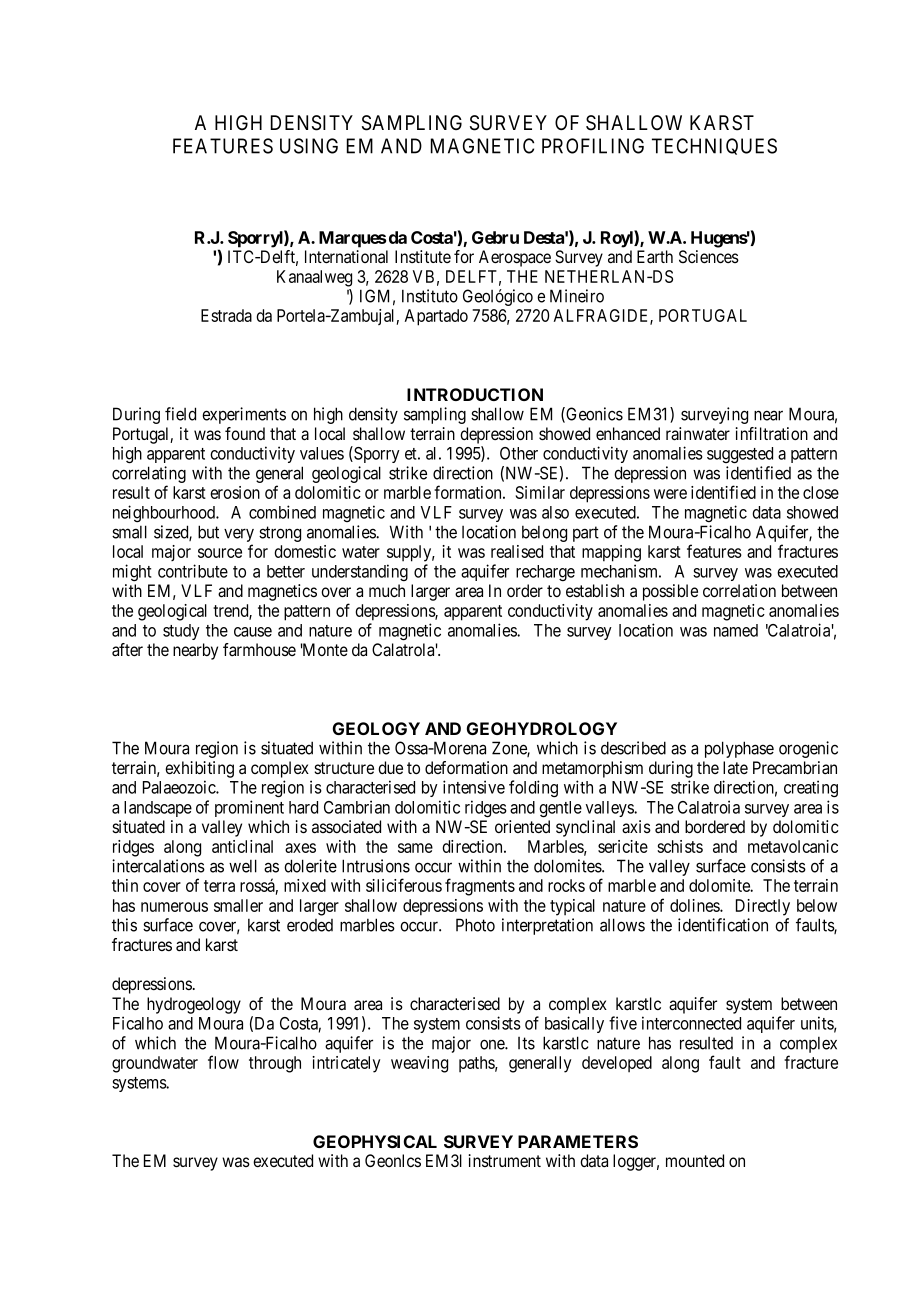 The height and width of the image is (1308, 924). I want to click on much, so click(387, 590).
